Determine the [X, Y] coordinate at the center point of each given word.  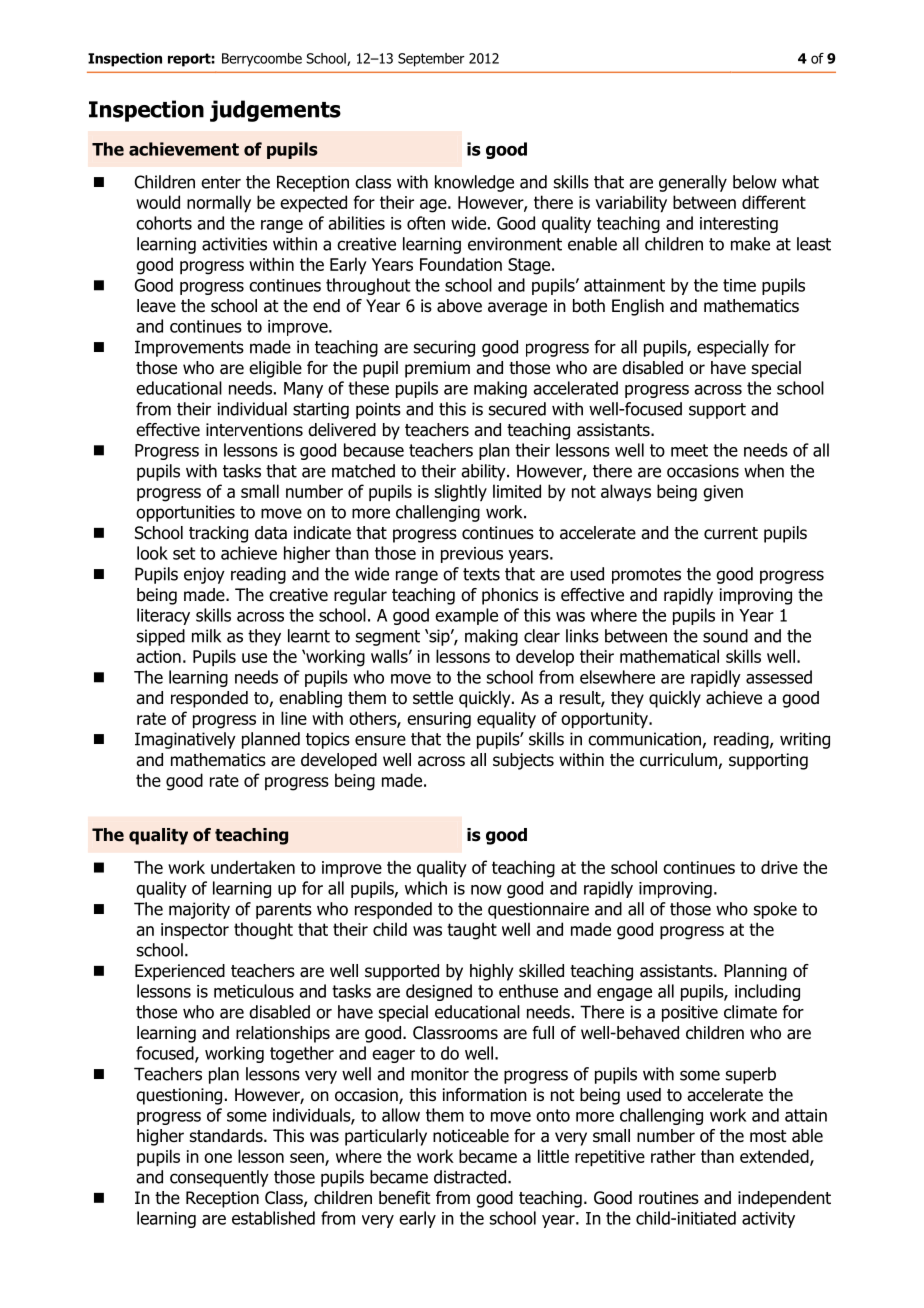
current [731, 533]
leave [156, 306]
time [739, 285]
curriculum [679, 761]
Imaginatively [185, 740]
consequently [219, 1178]
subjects [523, 761]
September [431, 60]
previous [472, 555]
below [755, 182]
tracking [218, 534]
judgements [275, 111]
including [767, 992]
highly [491, 972]
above [459, 306]
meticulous [254, 991]
